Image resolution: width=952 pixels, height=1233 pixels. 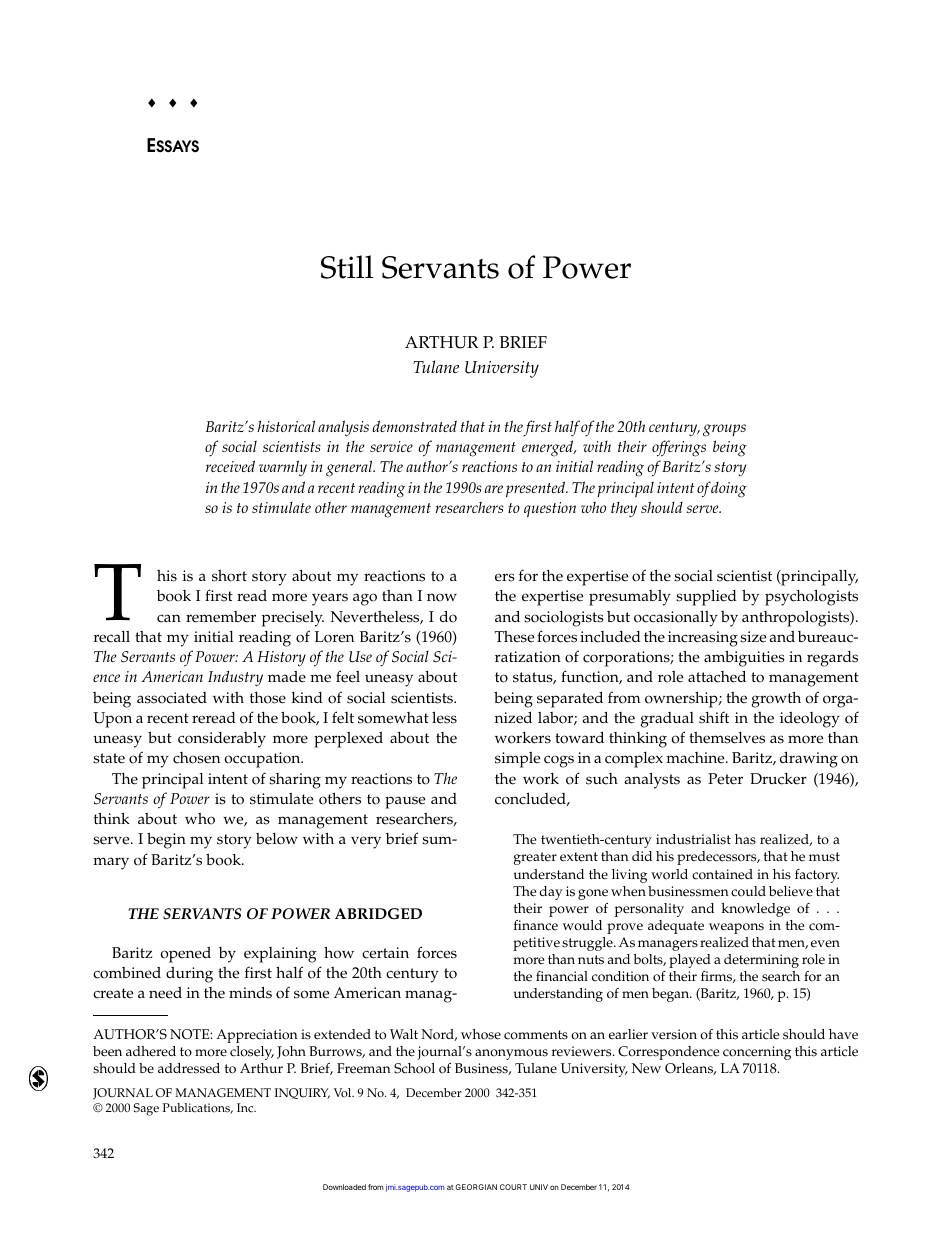 What do you see at coordinates (347, 267) in the image?
I see `Still` at bounding box center [347, 267].
